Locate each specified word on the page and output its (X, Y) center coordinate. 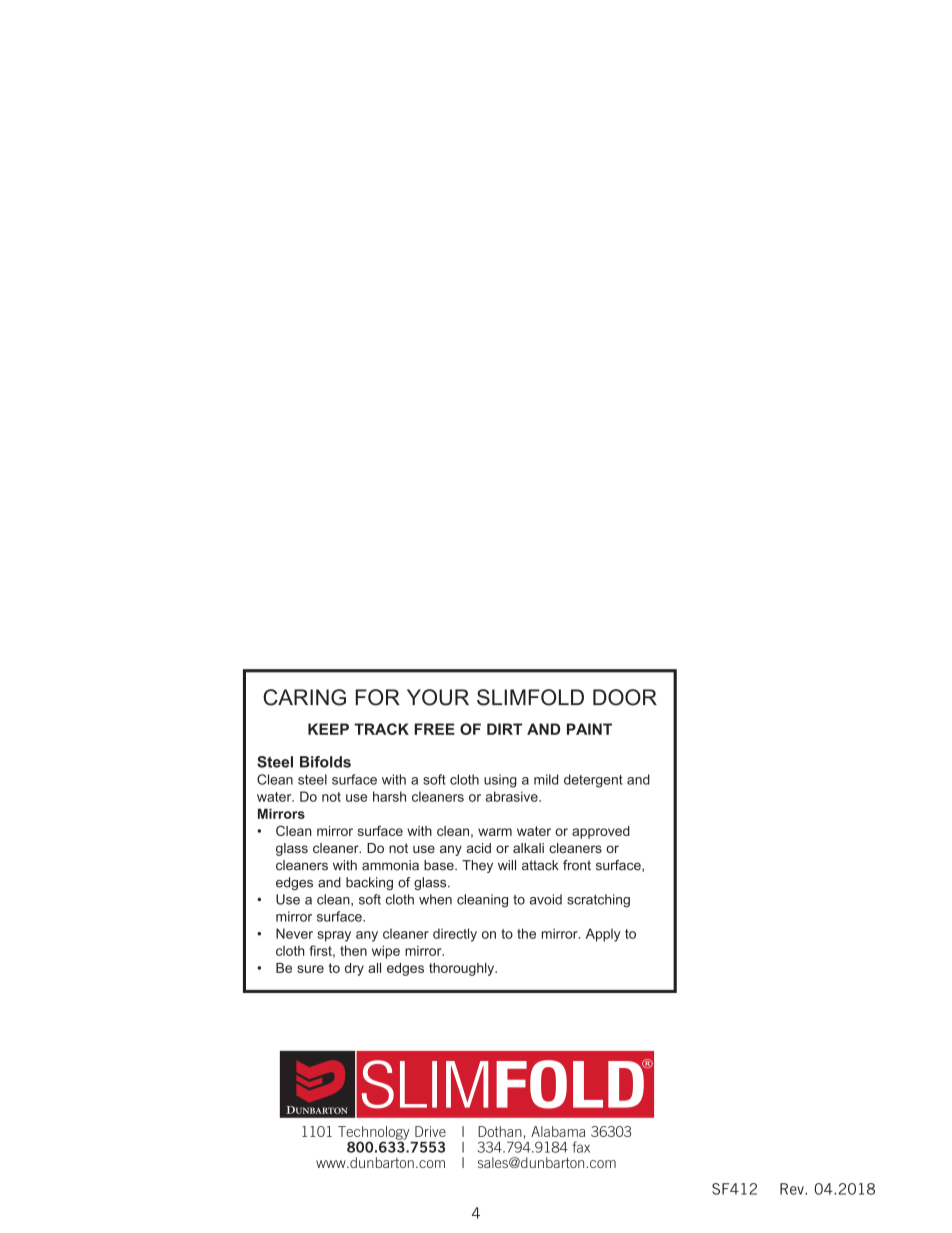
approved (601, 832)
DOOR (625, 697)
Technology (373, 1134)
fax (581, 1147)
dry (354, 969)
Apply (603, 935)
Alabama (558, 1131)
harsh (389, 796)
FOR (378, 697)
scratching (598, 901)
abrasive (513, 796)
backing (369, 883)
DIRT (504, 729)
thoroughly (463, 969)
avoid (546, 899)
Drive (430, 1131)
